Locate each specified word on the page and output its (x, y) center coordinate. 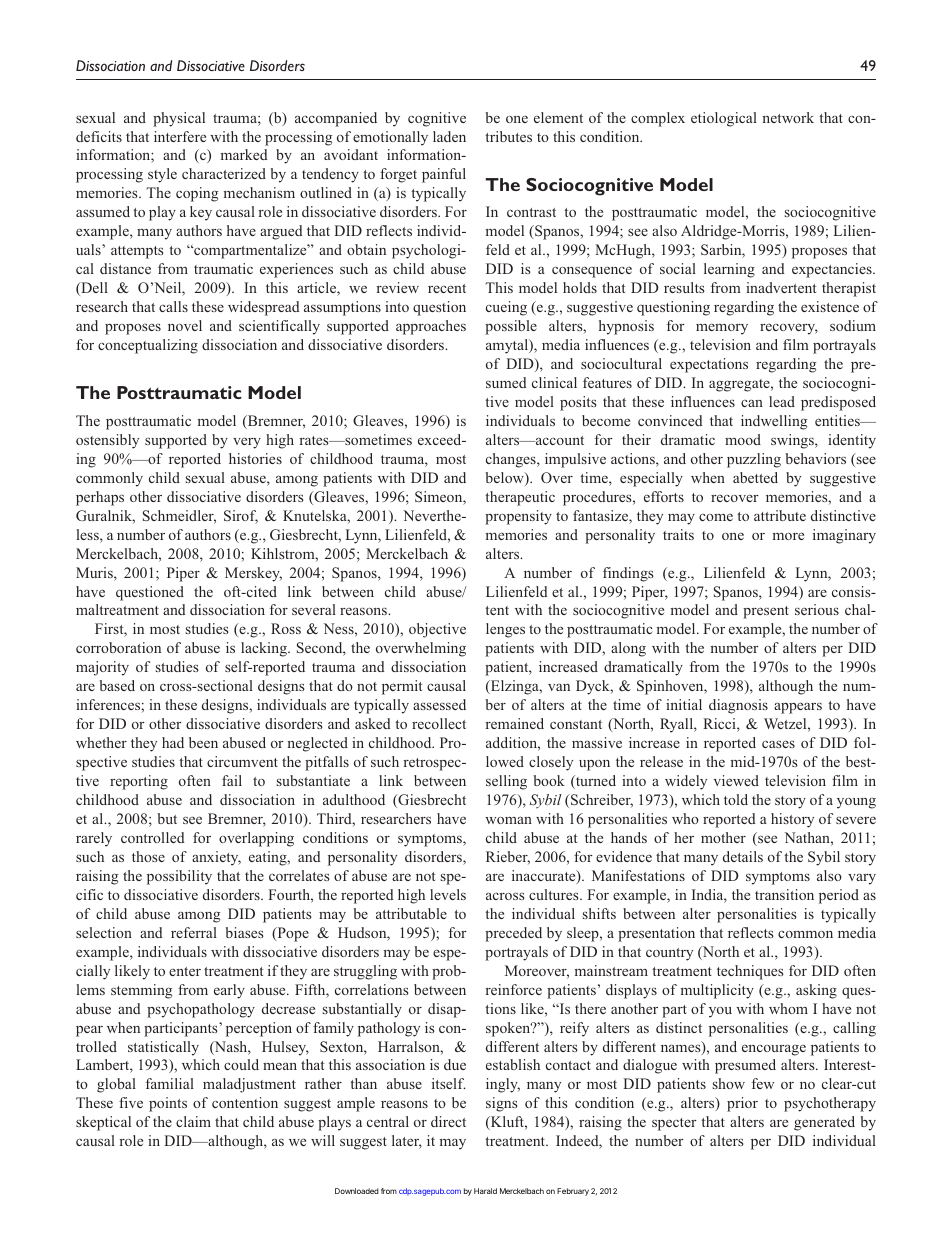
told (736, 799)
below (506, 479)
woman (508, 820)
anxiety (216, 858)
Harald (485, 1191)
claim (193, 1121)
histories (255, 458)
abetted (755, 477)
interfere (180, 136)
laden (449, 136)
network (788, 117)
